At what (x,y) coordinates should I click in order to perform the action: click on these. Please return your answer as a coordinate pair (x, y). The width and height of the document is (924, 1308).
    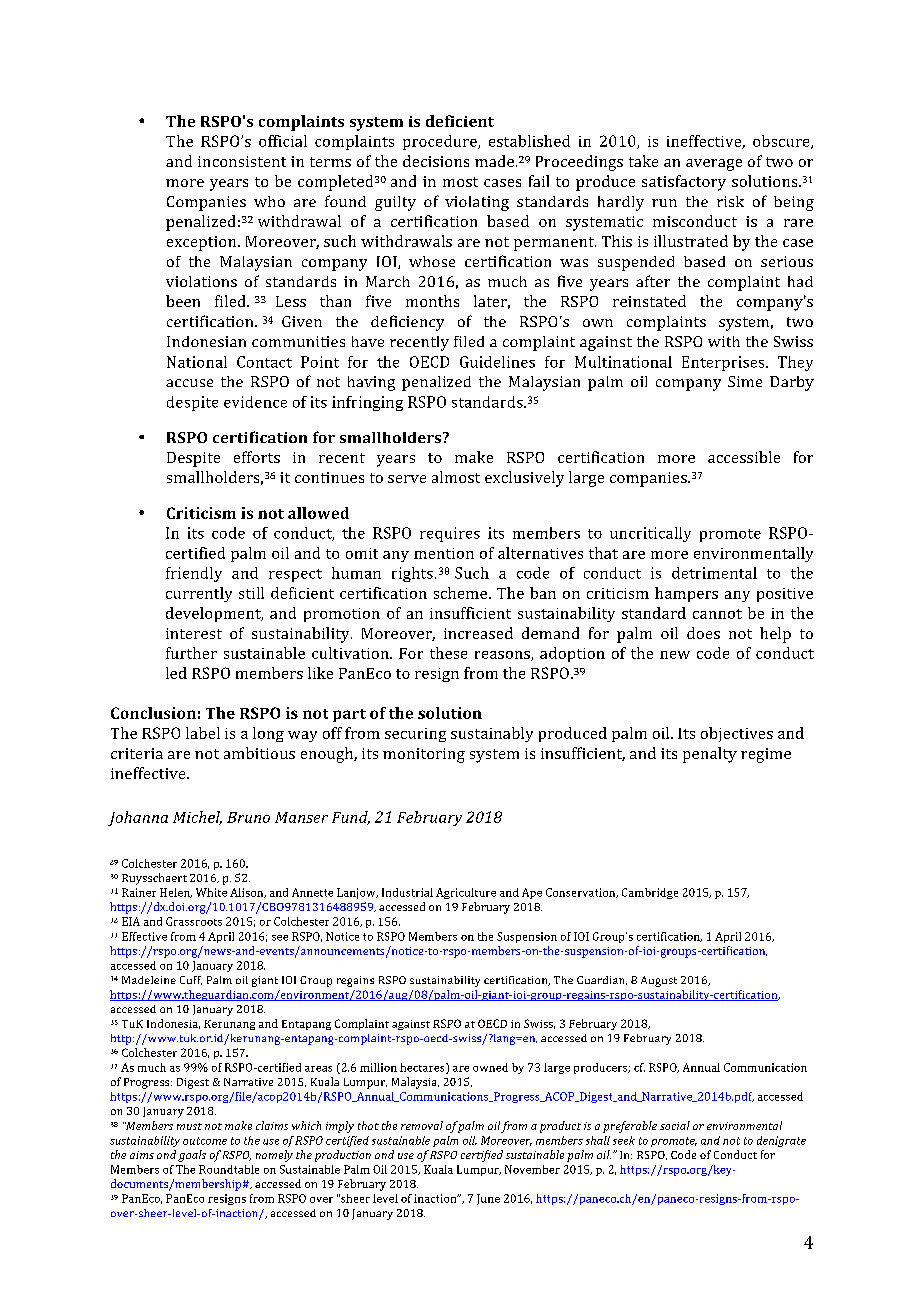
    Looking at the image, I should click on (448, 653).
